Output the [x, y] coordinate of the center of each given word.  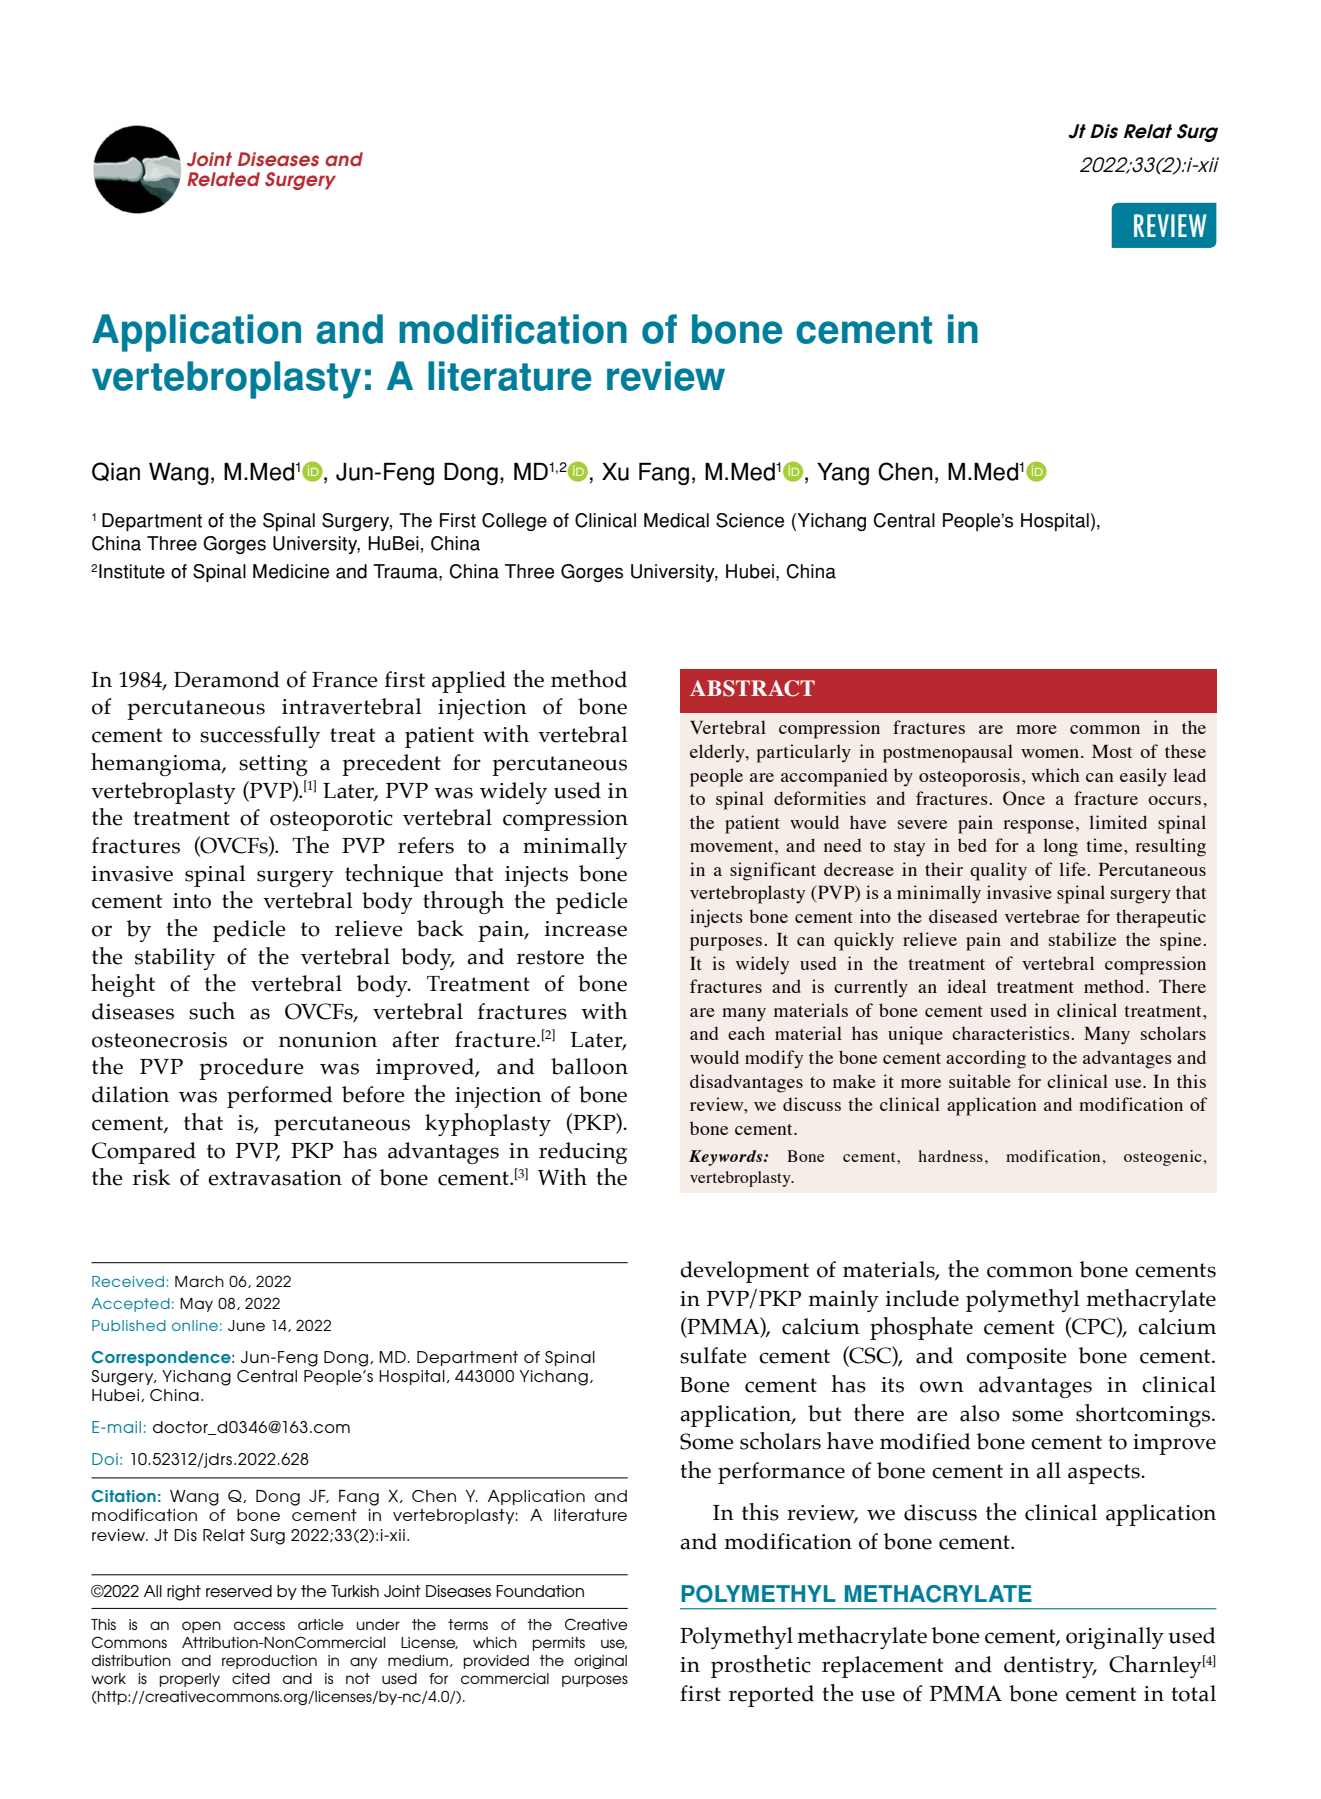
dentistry [1050, 1667]
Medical [676, 520]
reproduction [269, 1662]
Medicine [291, 571]
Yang [843, 474]
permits [559, 1644]
